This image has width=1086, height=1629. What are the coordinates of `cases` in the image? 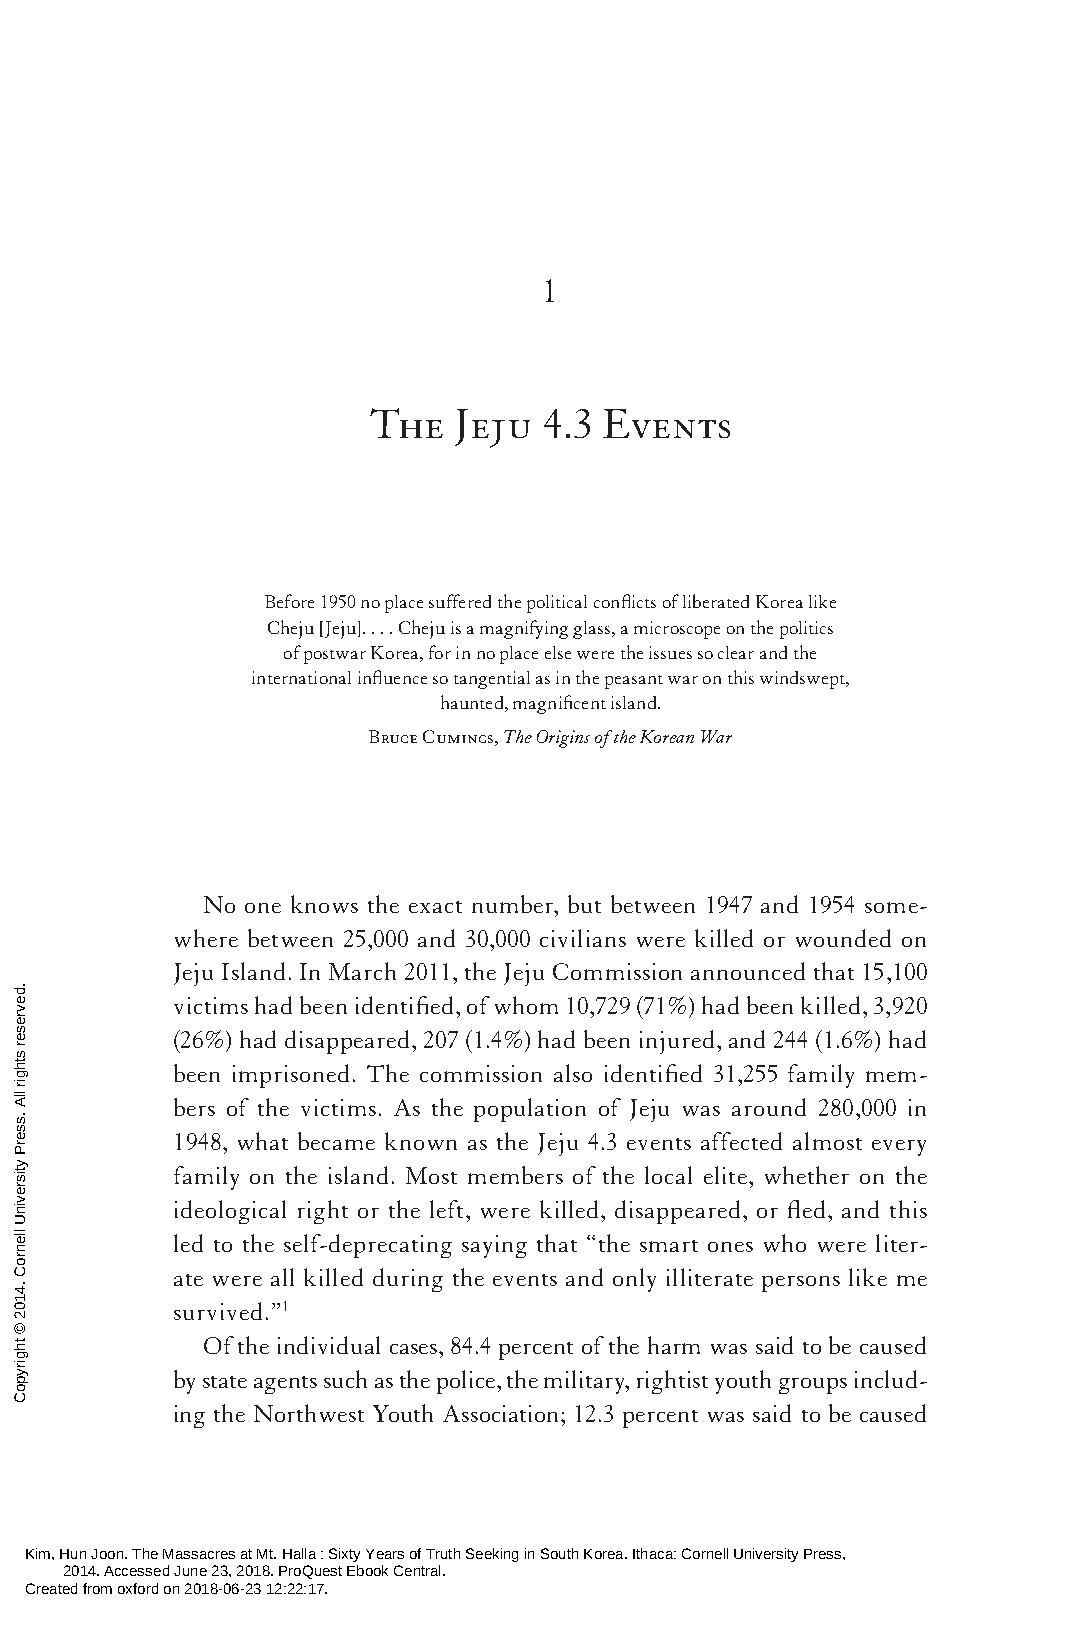 It's located at (415, 1349).
